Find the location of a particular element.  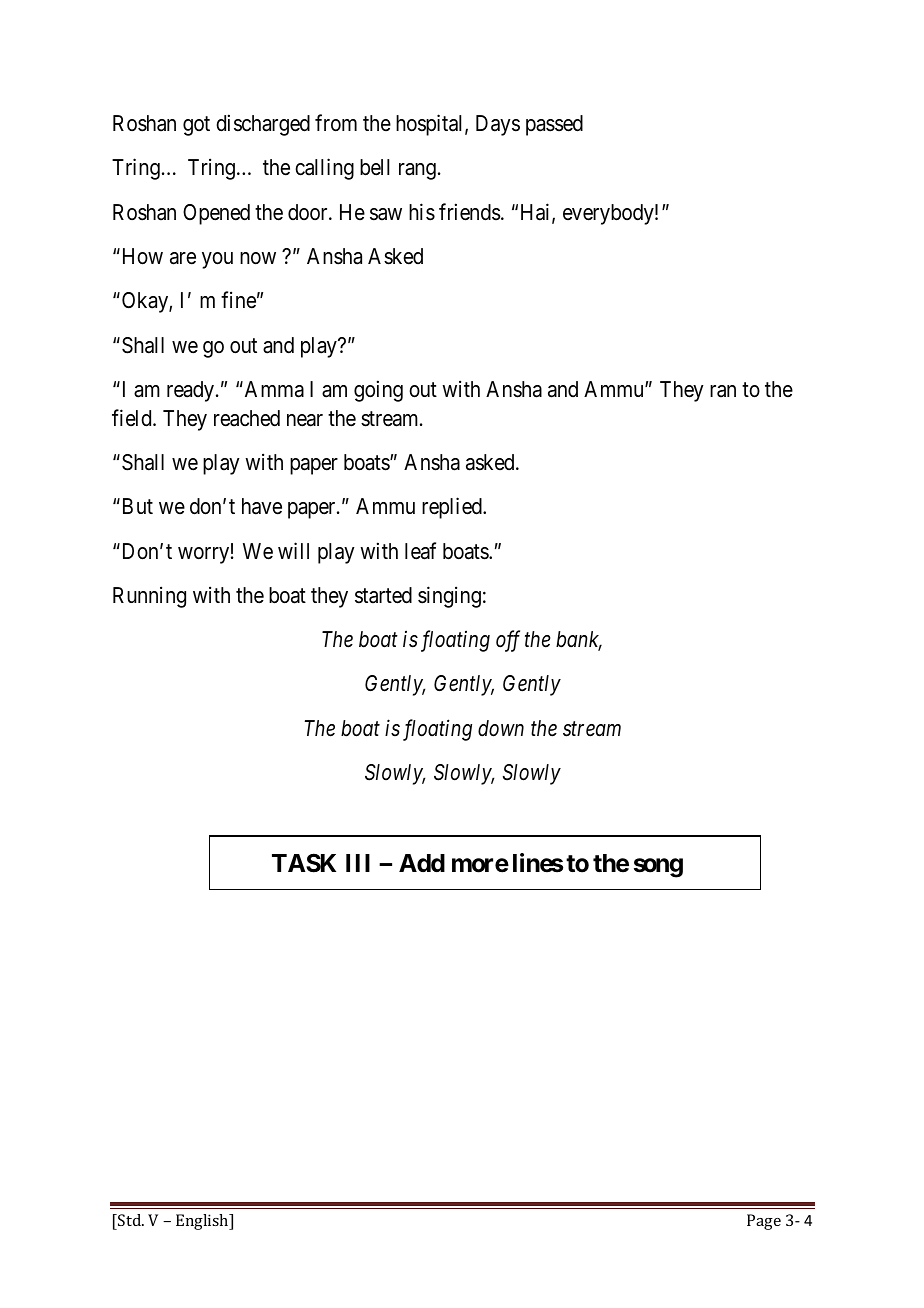

got is located at coordinates (196, 126).
